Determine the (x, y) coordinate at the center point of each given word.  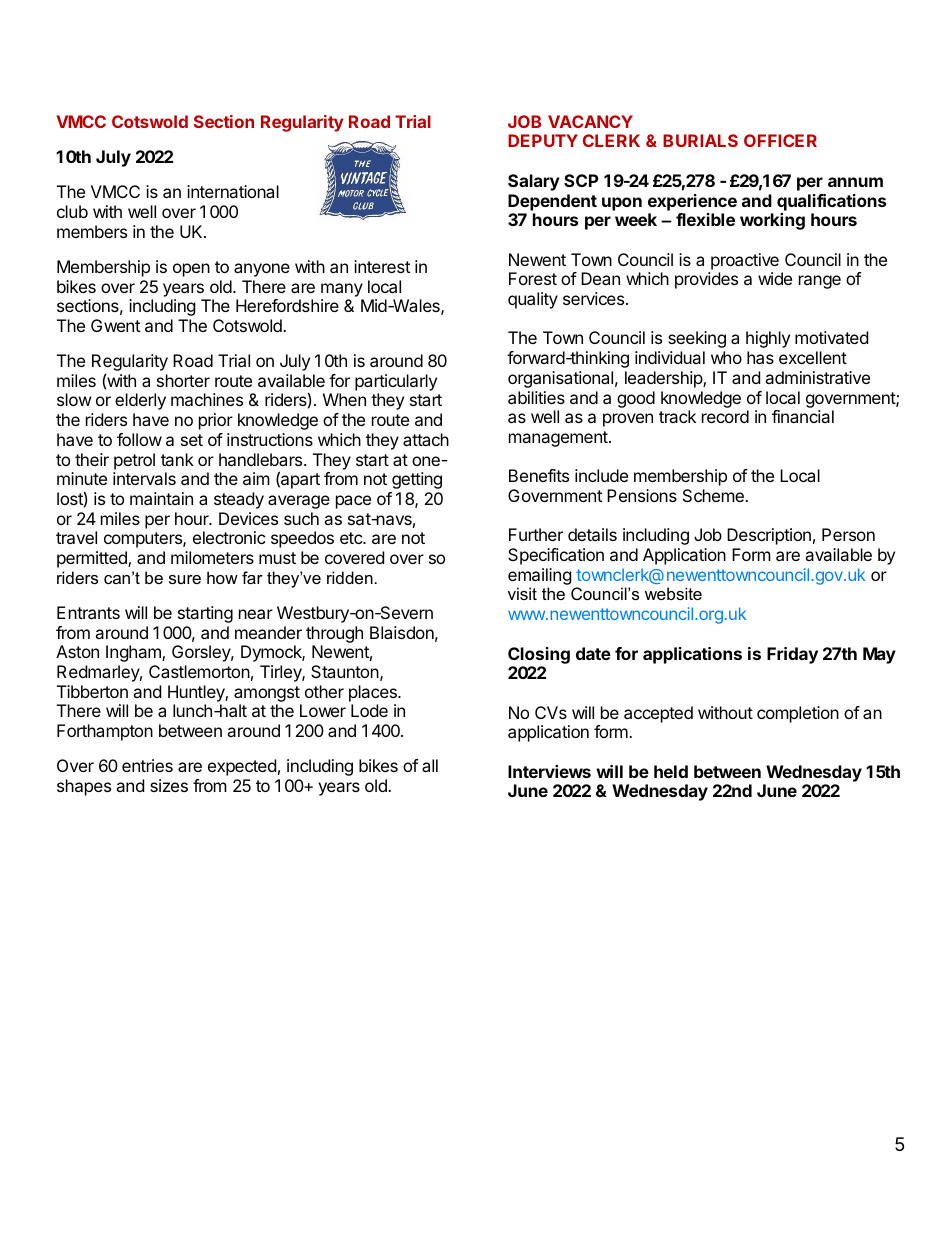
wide (775, 278)
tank (177, 459)
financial (803, 416)
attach (426, 439)
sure (185, 579)
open (191, 270)
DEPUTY (543, 140)
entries (147, 765)
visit (522, 593)
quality (533, 300)
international (233, 191)
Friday (792, 655)
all (430, 765)
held (671, 771)
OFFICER (780, 140)
